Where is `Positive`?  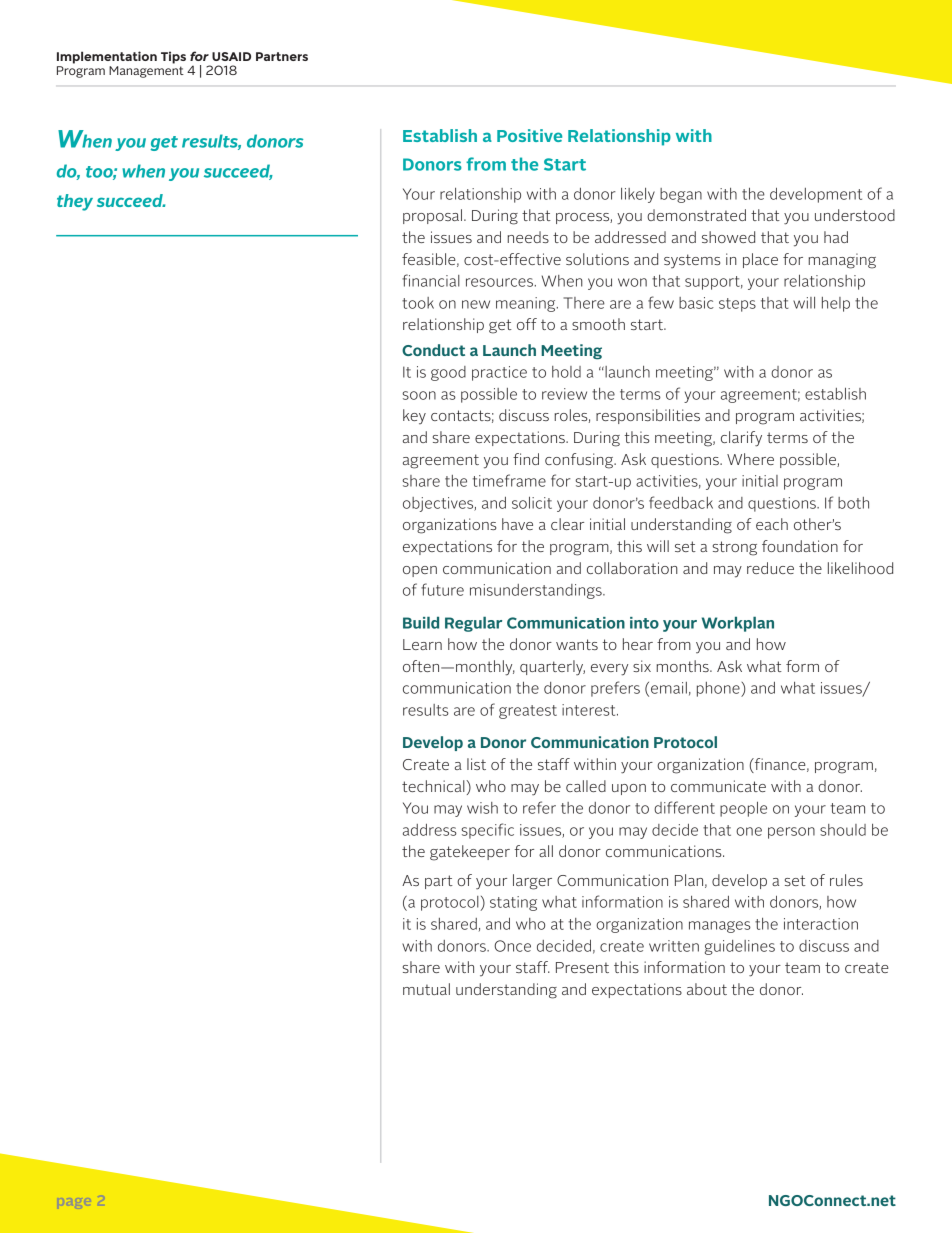 Positive is located at coordinates (529, 135).
